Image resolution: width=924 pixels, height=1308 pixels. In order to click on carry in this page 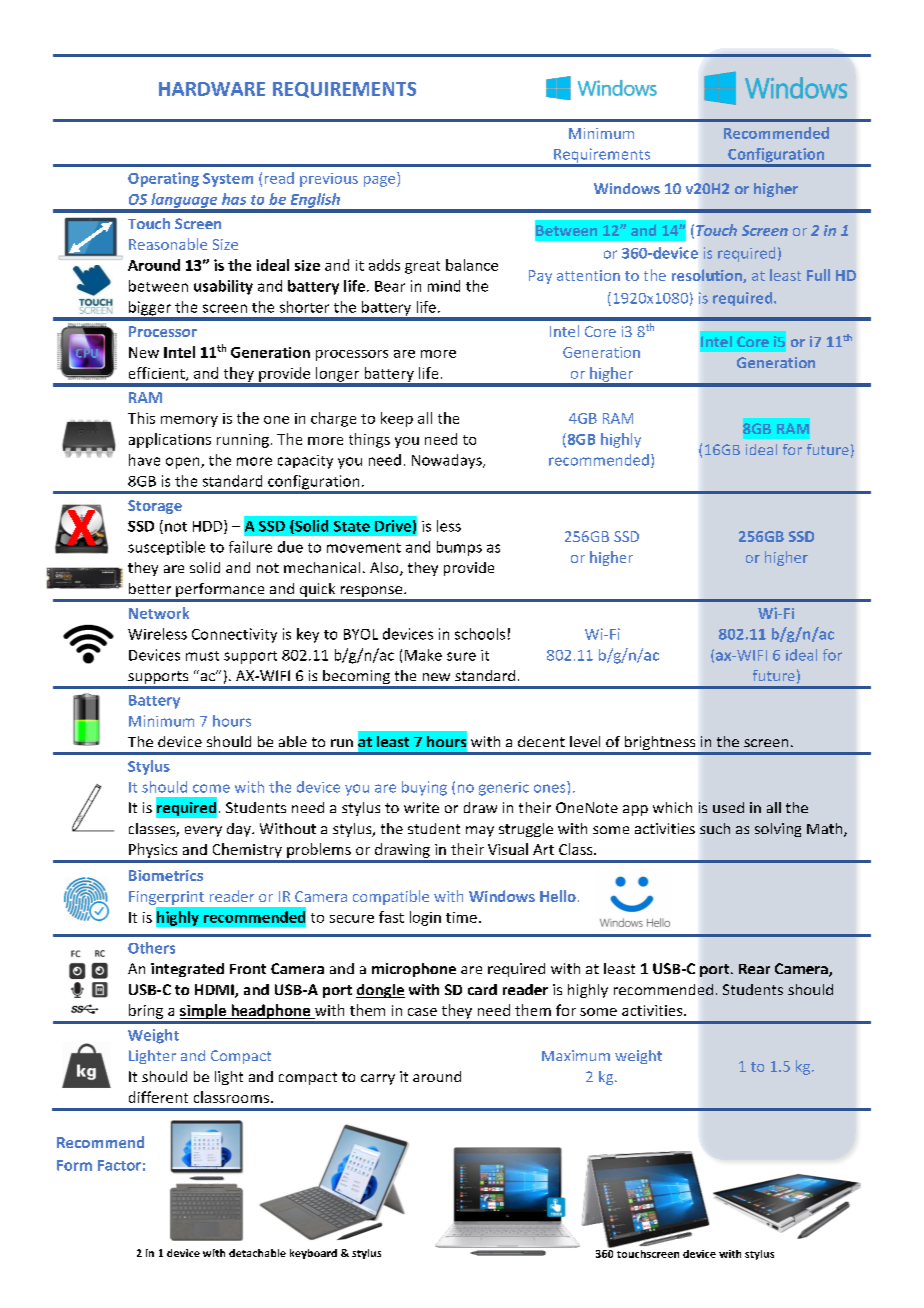, I will do `click(378, 1079)`.
